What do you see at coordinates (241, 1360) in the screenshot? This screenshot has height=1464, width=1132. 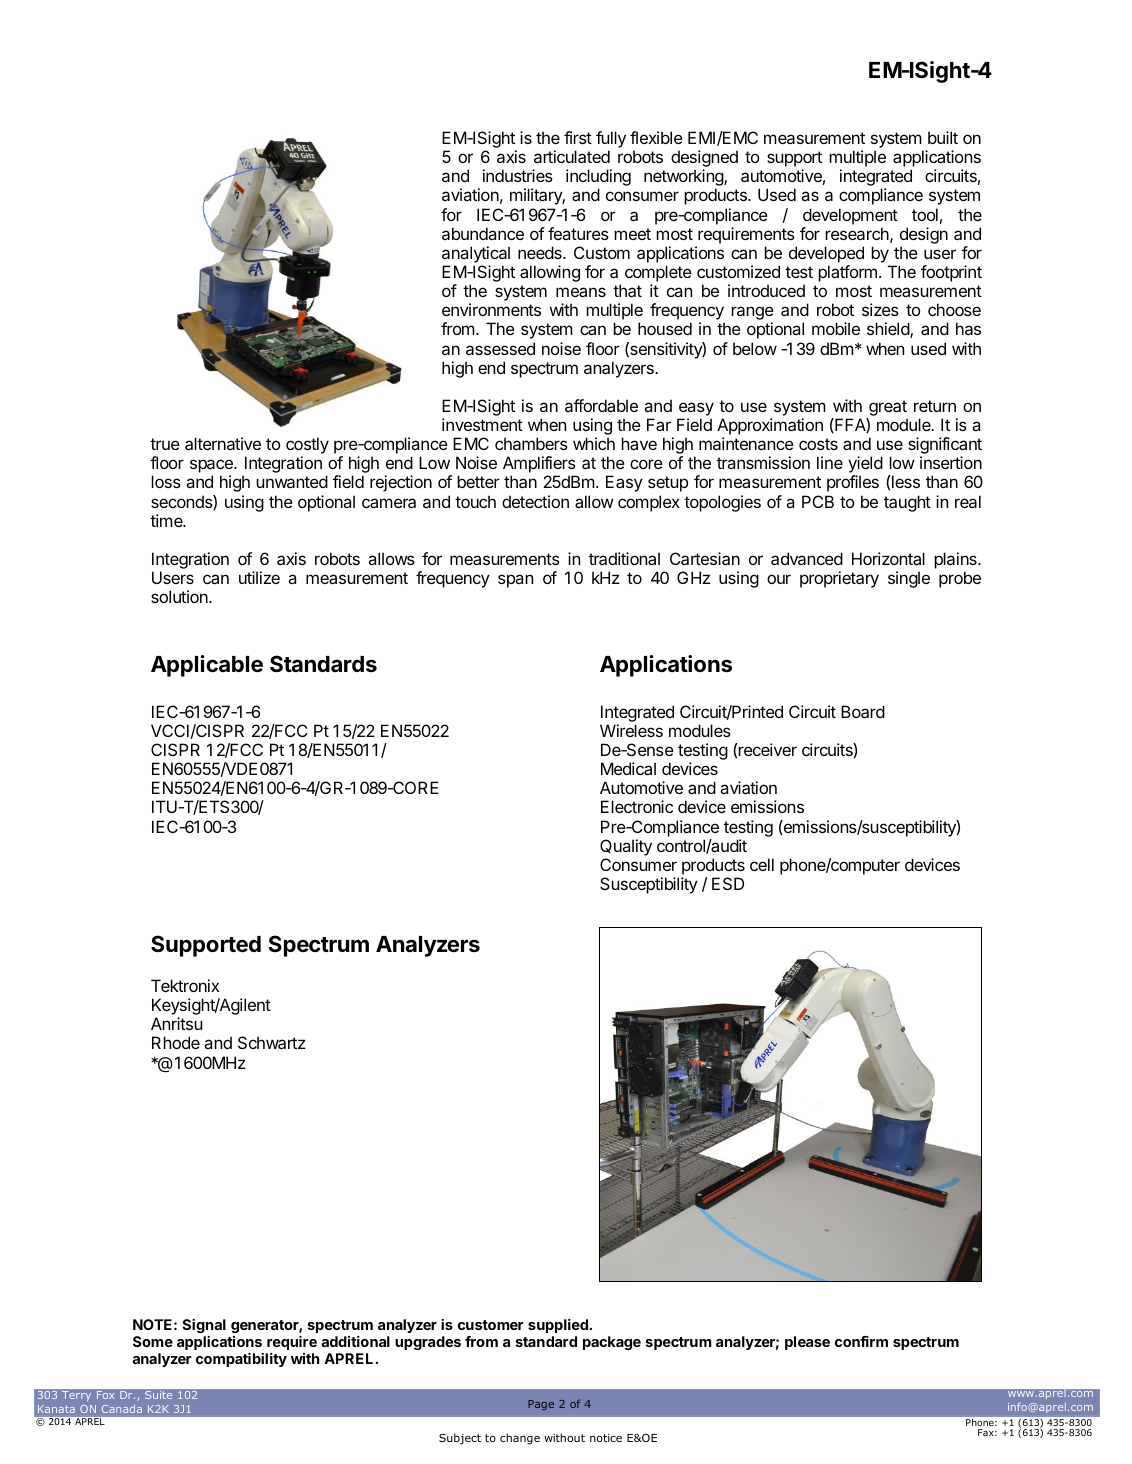 I see `compatibility` at bounding box center [241, 1360].
